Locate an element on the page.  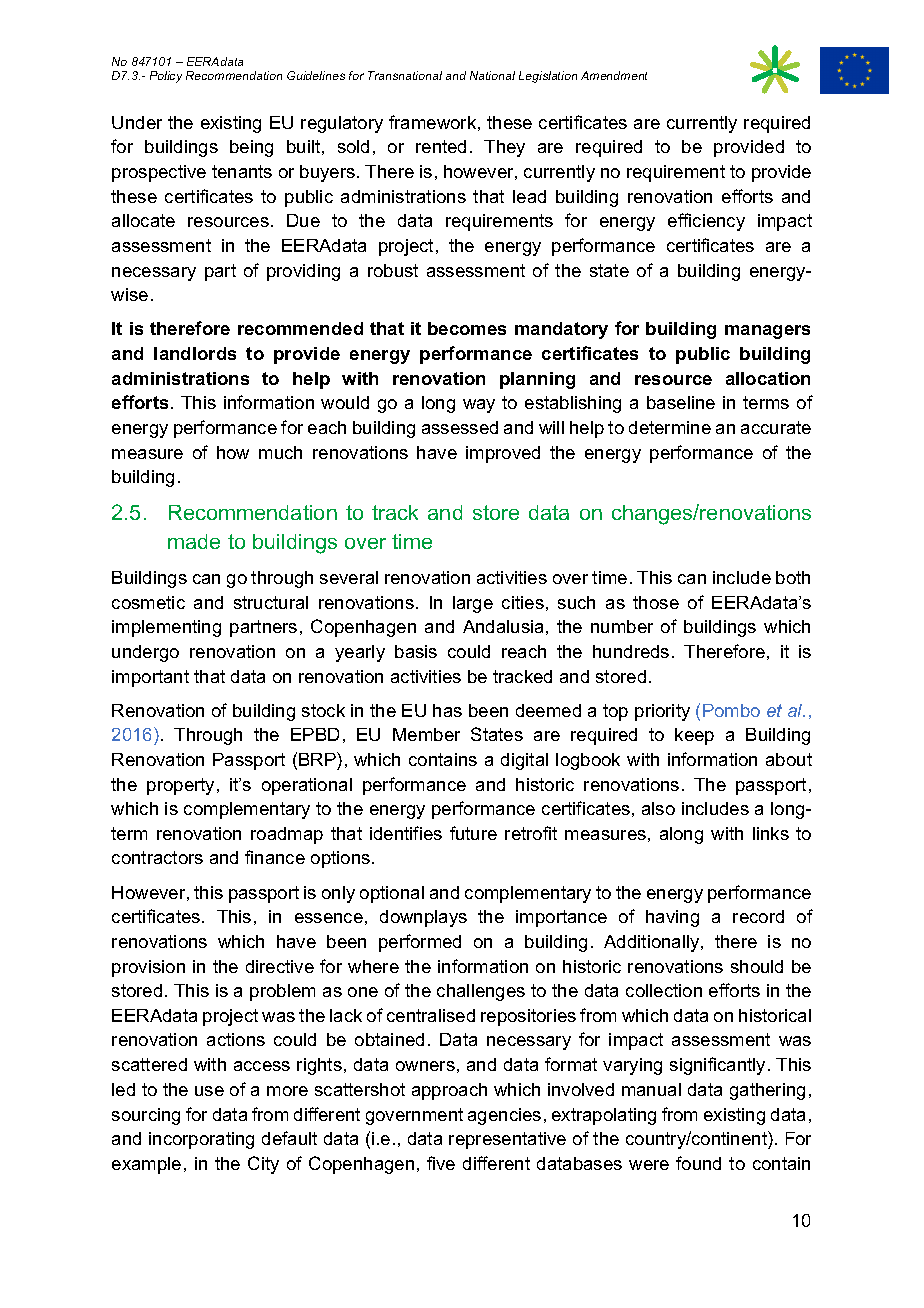
five is located at coordinates (441, 1163).
